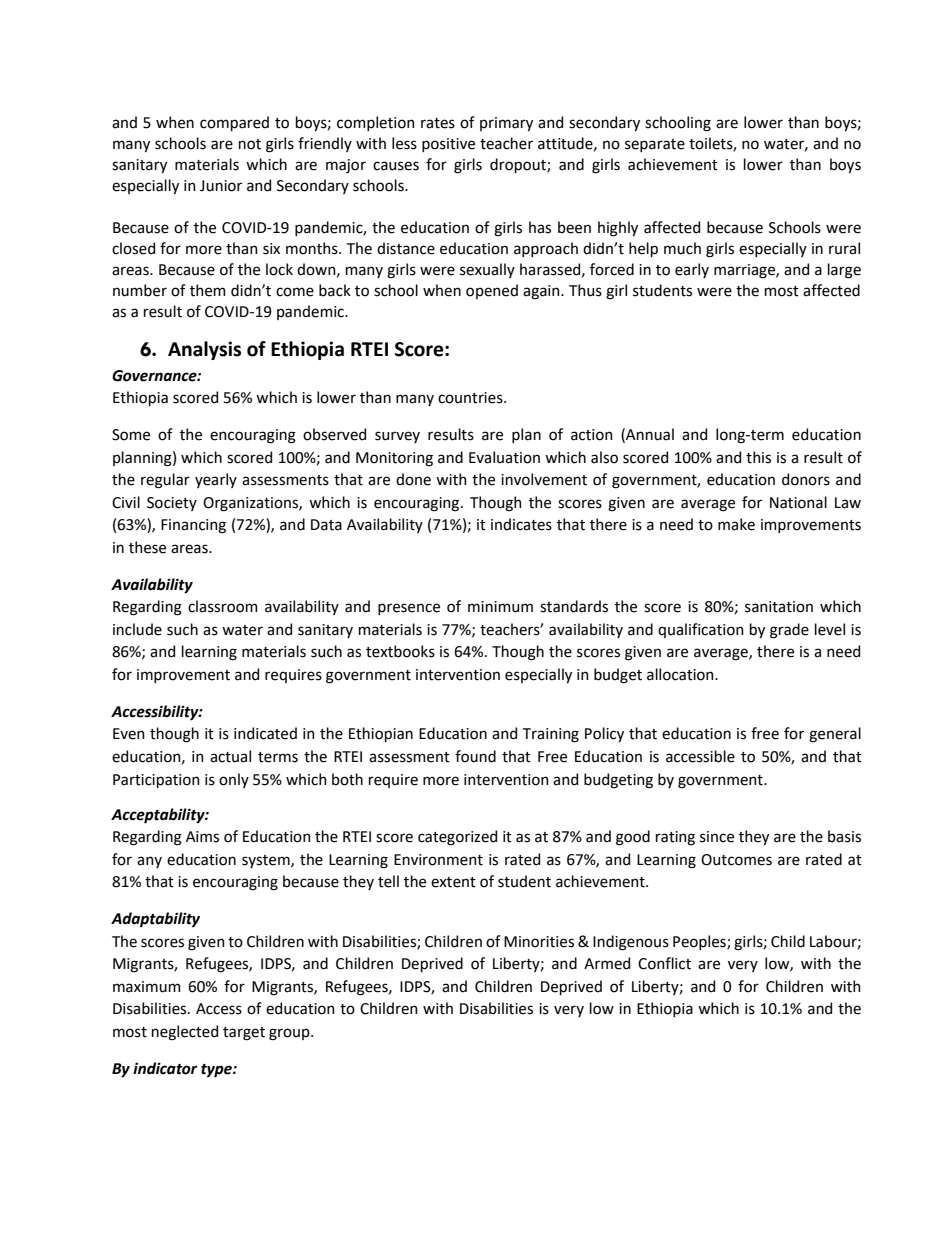 This screenshot has height=1233, width=952. What do you see at coordinates (185, 1033) in the screenshot?
I see `neglected` at bounding box center [185, 1033].
